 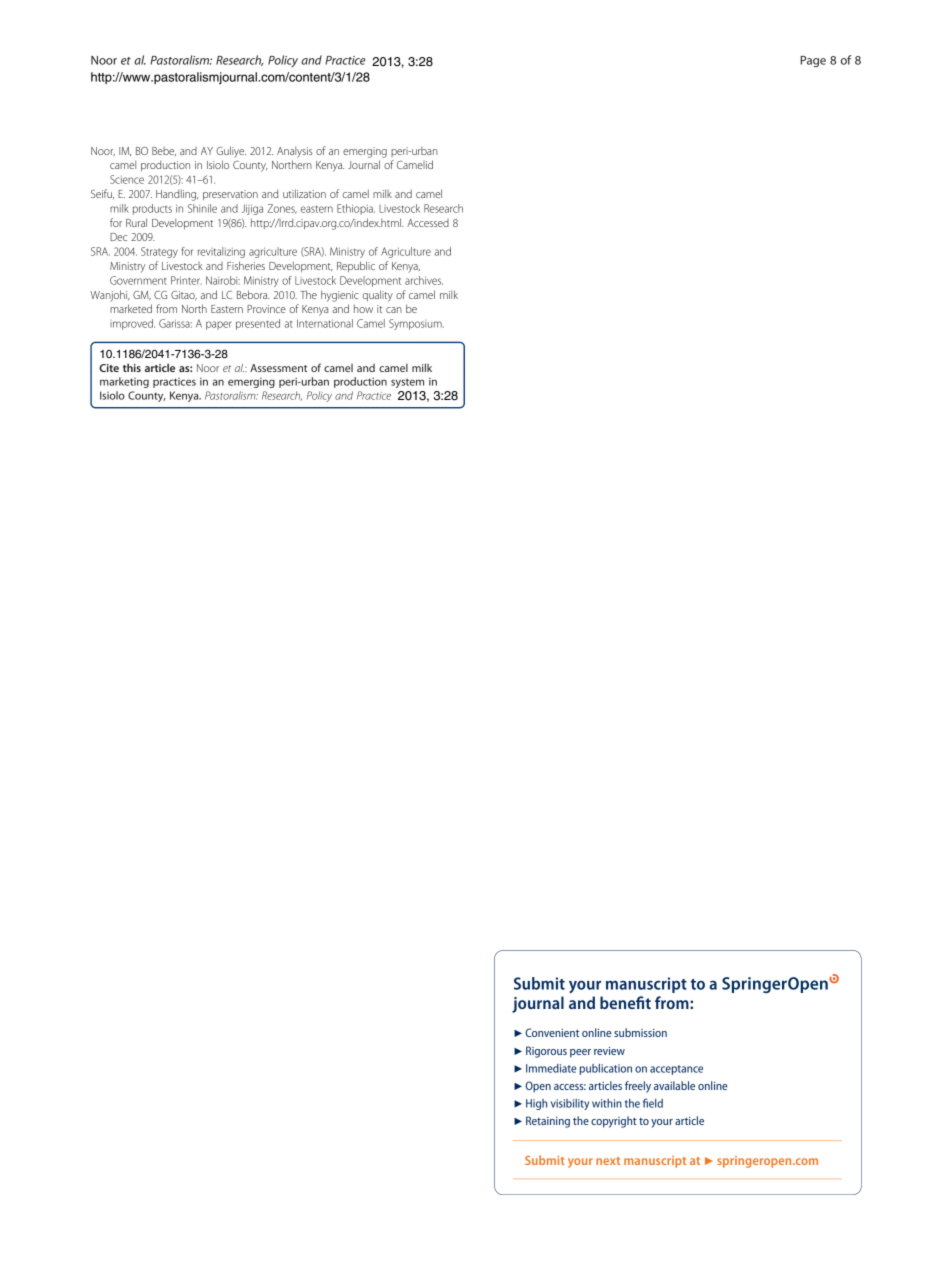 I want to click on Ethiopia, so click(x=356, y=209).
